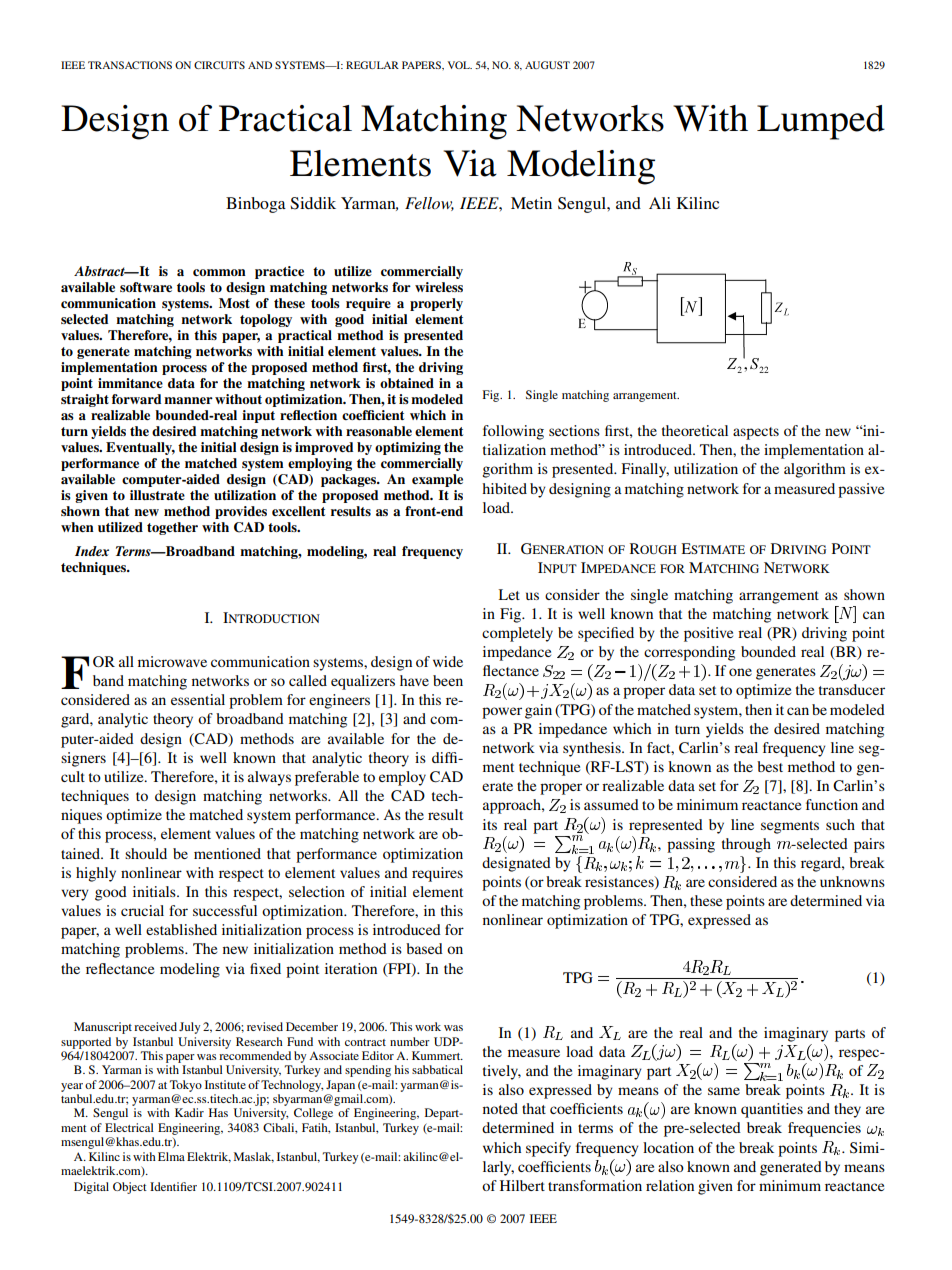 This screenshot has height=1270, width=952. Describe the element at coordinates (172, 661) in the screenshot. I see `microwave` at that location.
